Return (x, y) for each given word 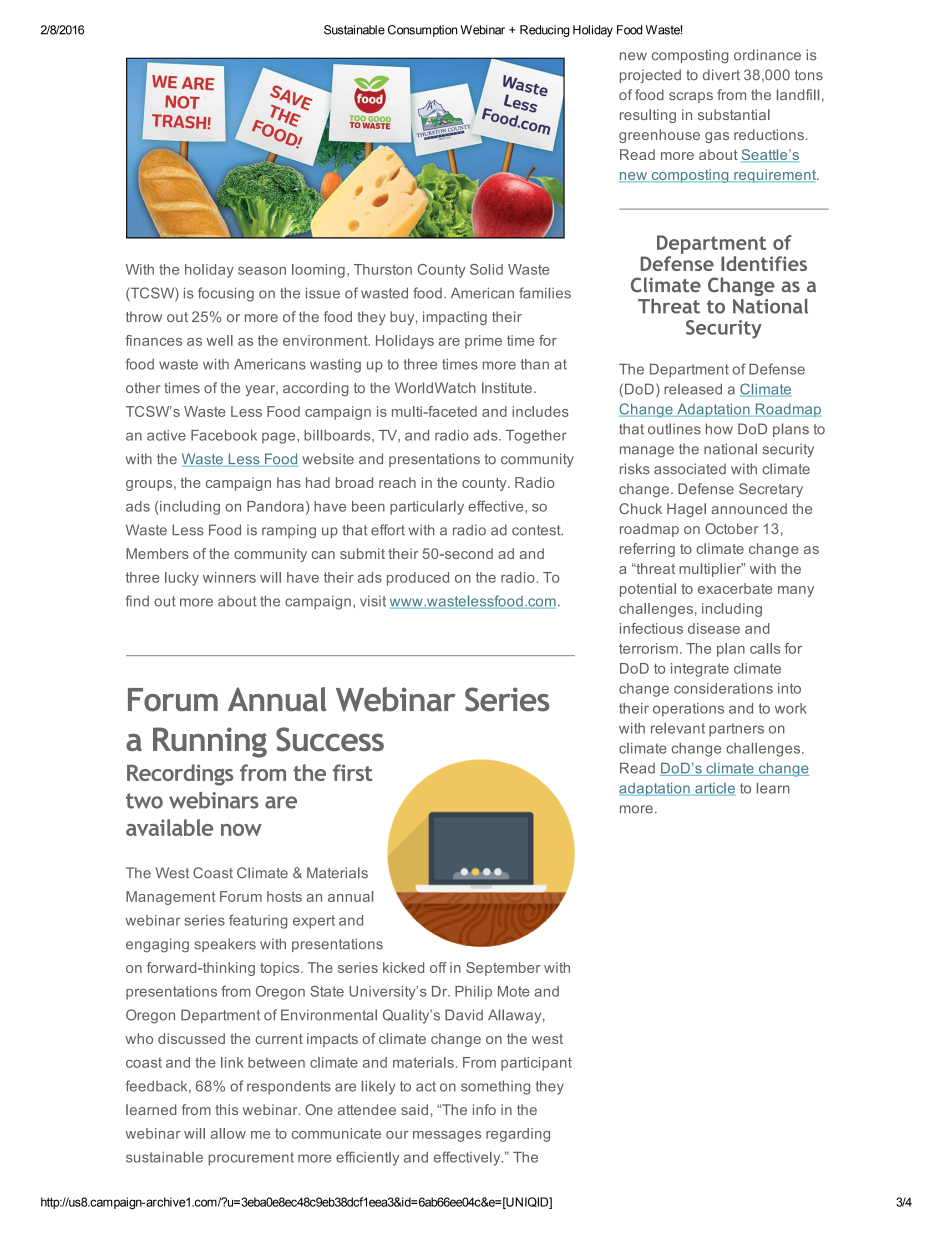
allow (228, 1133)
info (484, 1109)
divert (721, 75)
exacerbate (735, 588)
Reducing (544, 31)
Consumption (422, 31)
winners (229, 577)
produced (418, 579)
